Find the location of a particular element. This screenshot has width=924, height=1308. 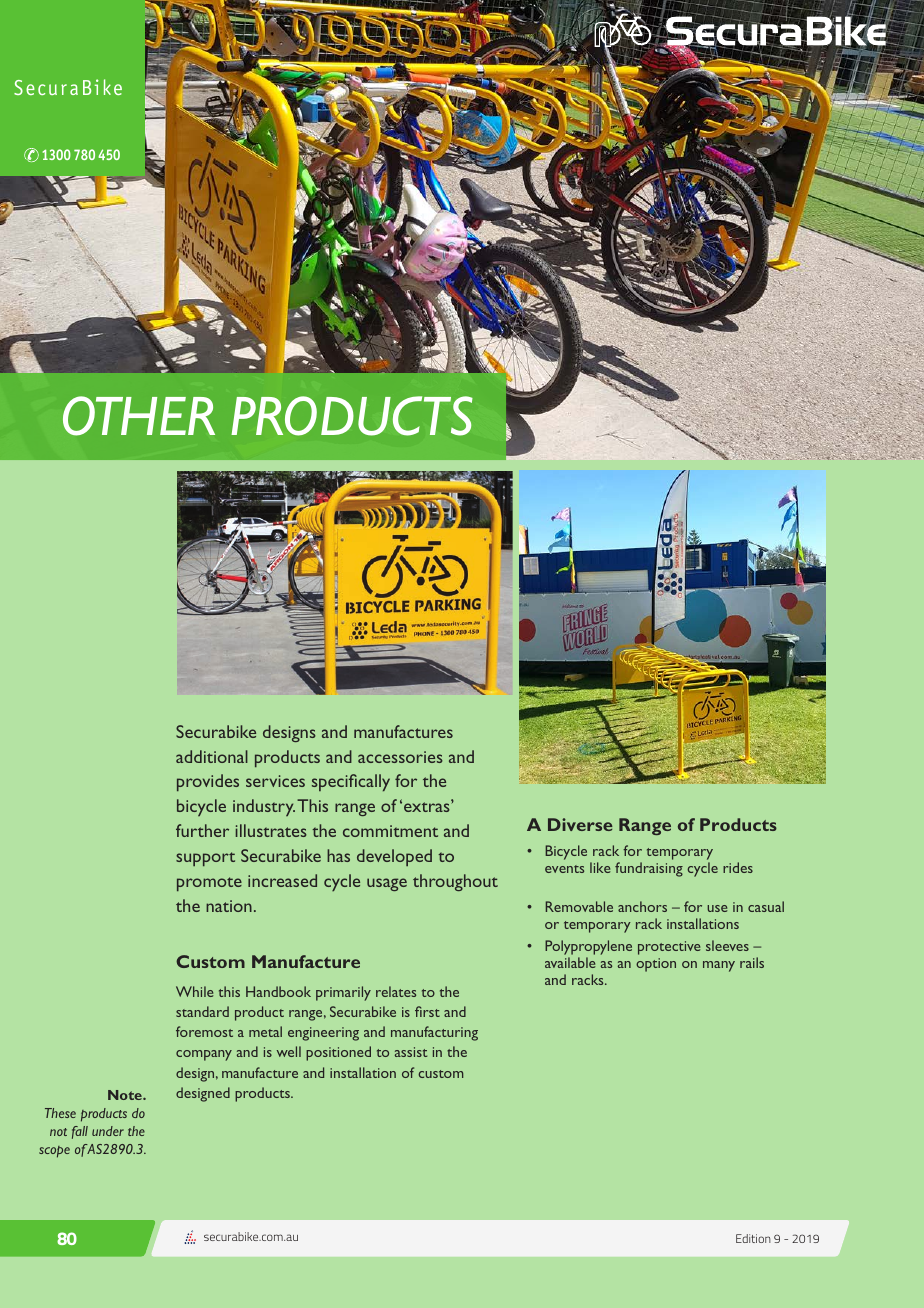

further is located at coordinates (202, 830).
